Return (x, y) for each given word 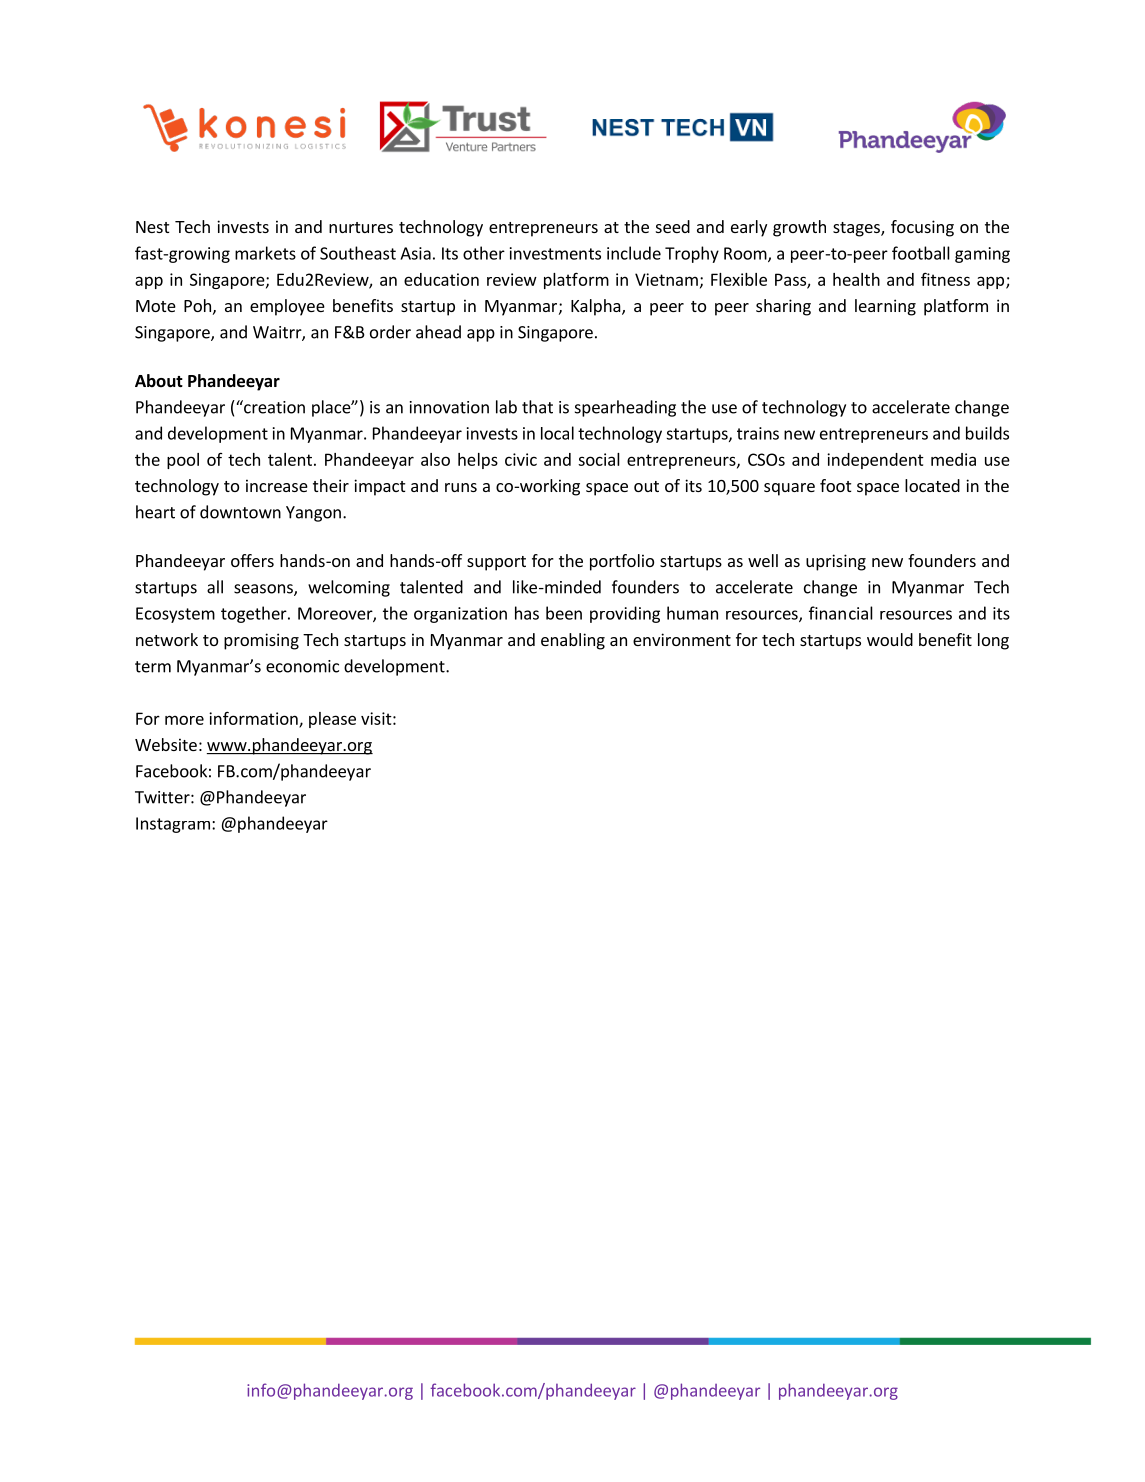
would (890, 639)
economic (302, 666)
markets (265, 253)
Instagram (173, 825)
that (537, 407)
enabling (573, 641)
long (993, 641)
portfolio (622, 562)
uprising (836, 562)
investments (555, 253)
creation (273, 407)
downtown (240, 512)
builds (987, 433)
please (332, 720)
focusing (922, 228)
